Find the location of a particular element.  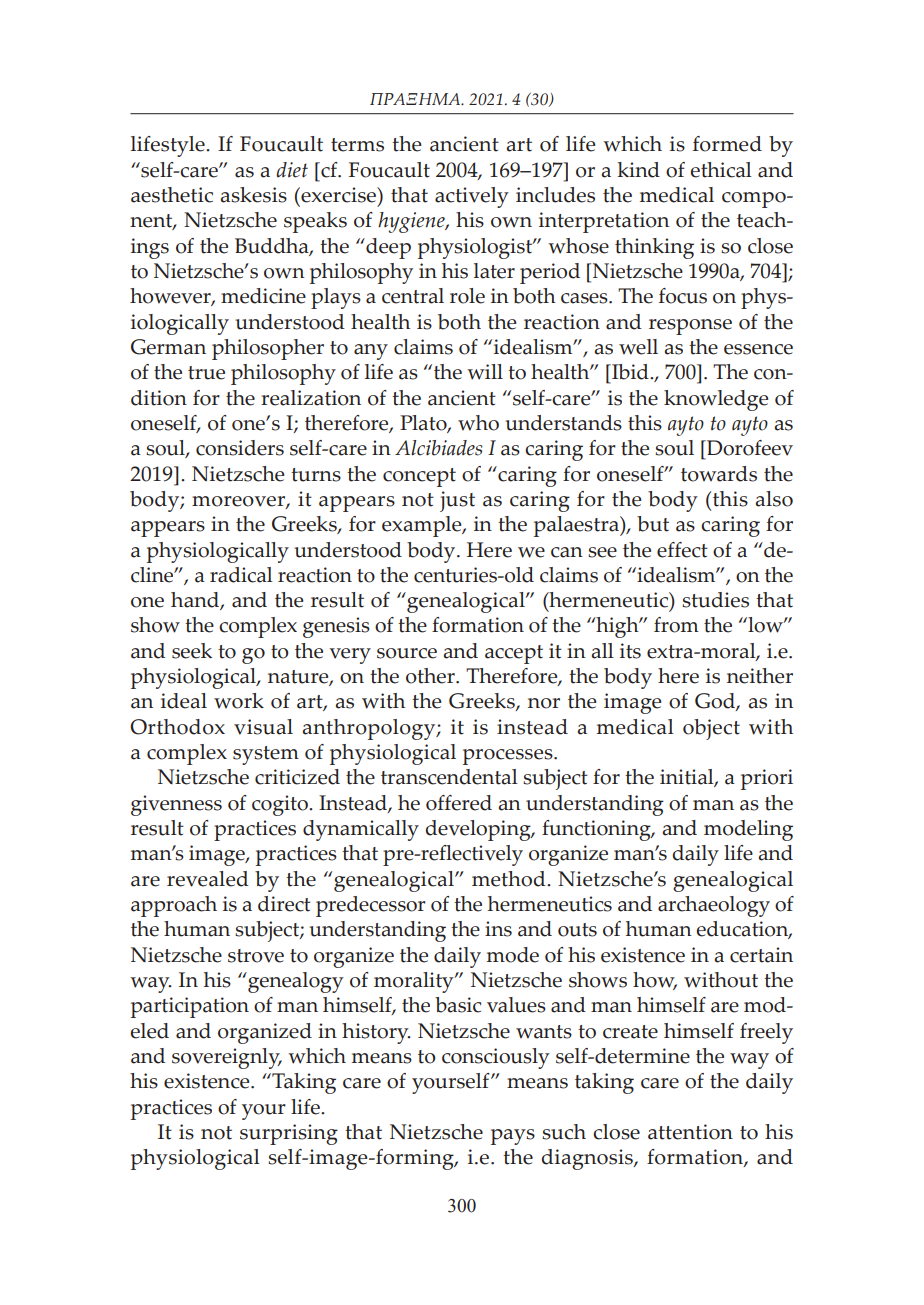

surprising is located at coordinates (289, 1134).
